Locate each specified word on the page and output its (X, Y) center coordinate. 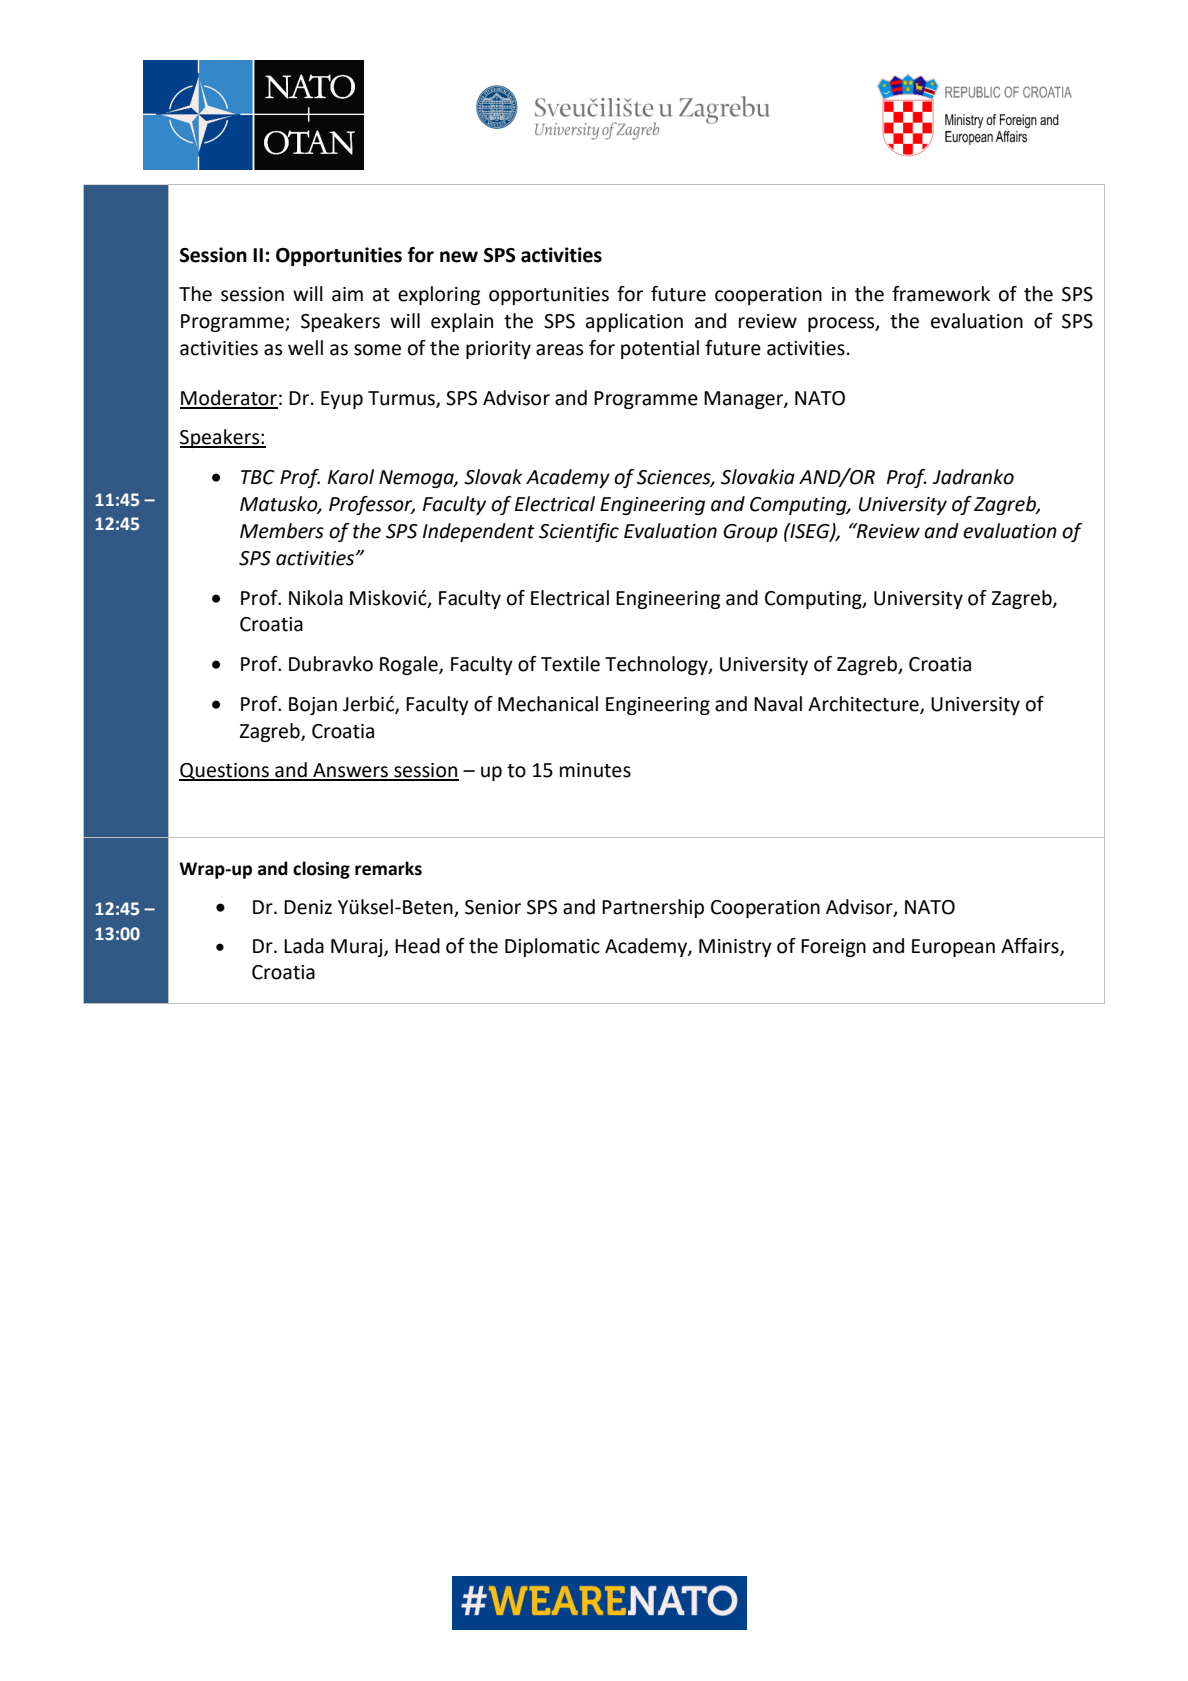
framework (941, 294)
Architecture (864, 705)
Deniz (308, 907)
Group (750, 533)
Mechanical (548, 704)
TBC (258, 477)
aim (347, 294)
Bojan (313, 706)
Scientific (579, 532)
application (634, 322)
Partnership (653, 908)
